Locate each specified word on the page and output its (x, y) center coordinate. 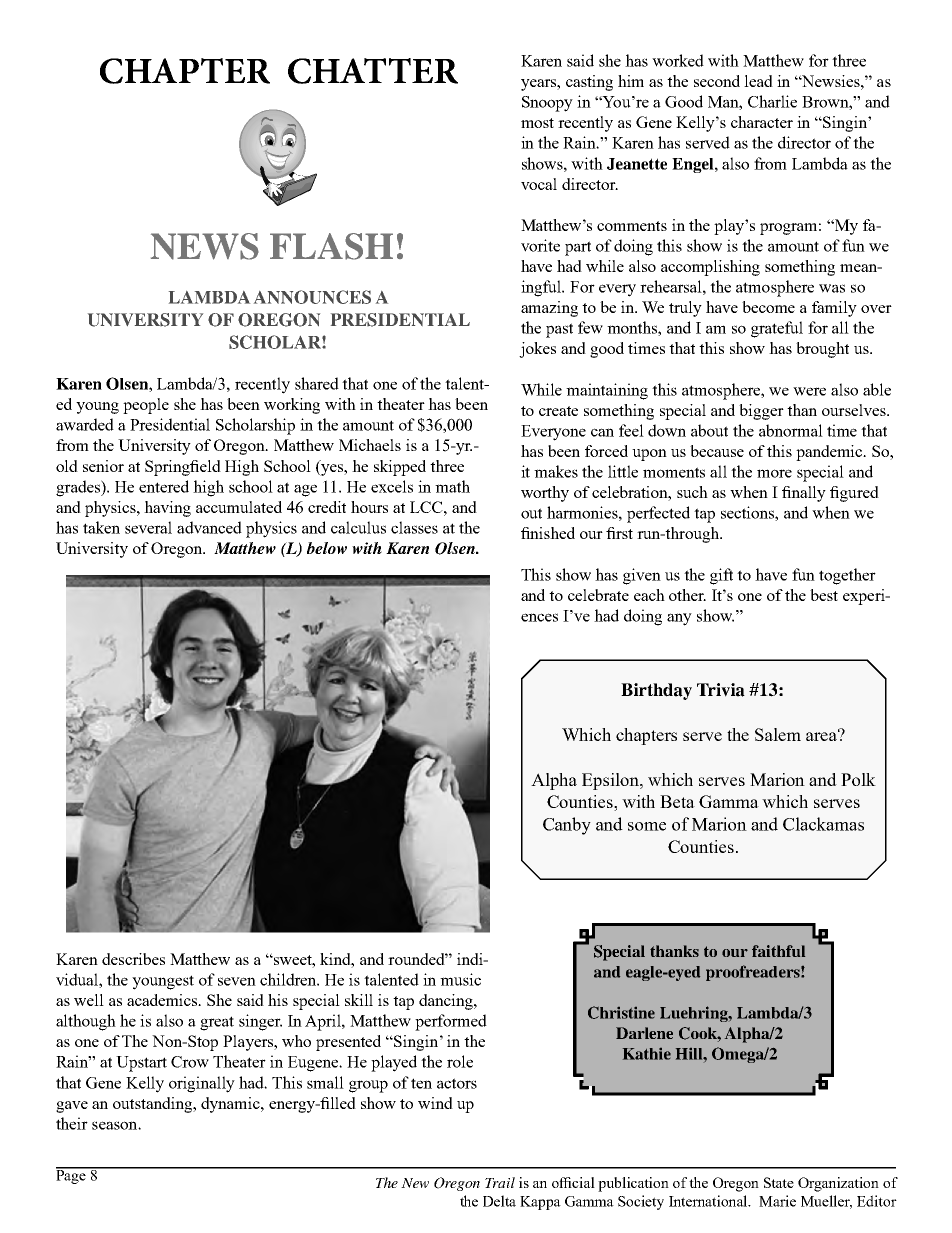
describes (133, 959)
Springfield (183, 468)
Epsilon (611, 781)
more (774, 473)
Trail (500, 1182)
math (452, 486)
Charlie (772, 101)
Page (72, 1176)
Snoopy (547, 104)
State (779, 1182)
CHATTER (373, 71)
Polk (858, 779)
